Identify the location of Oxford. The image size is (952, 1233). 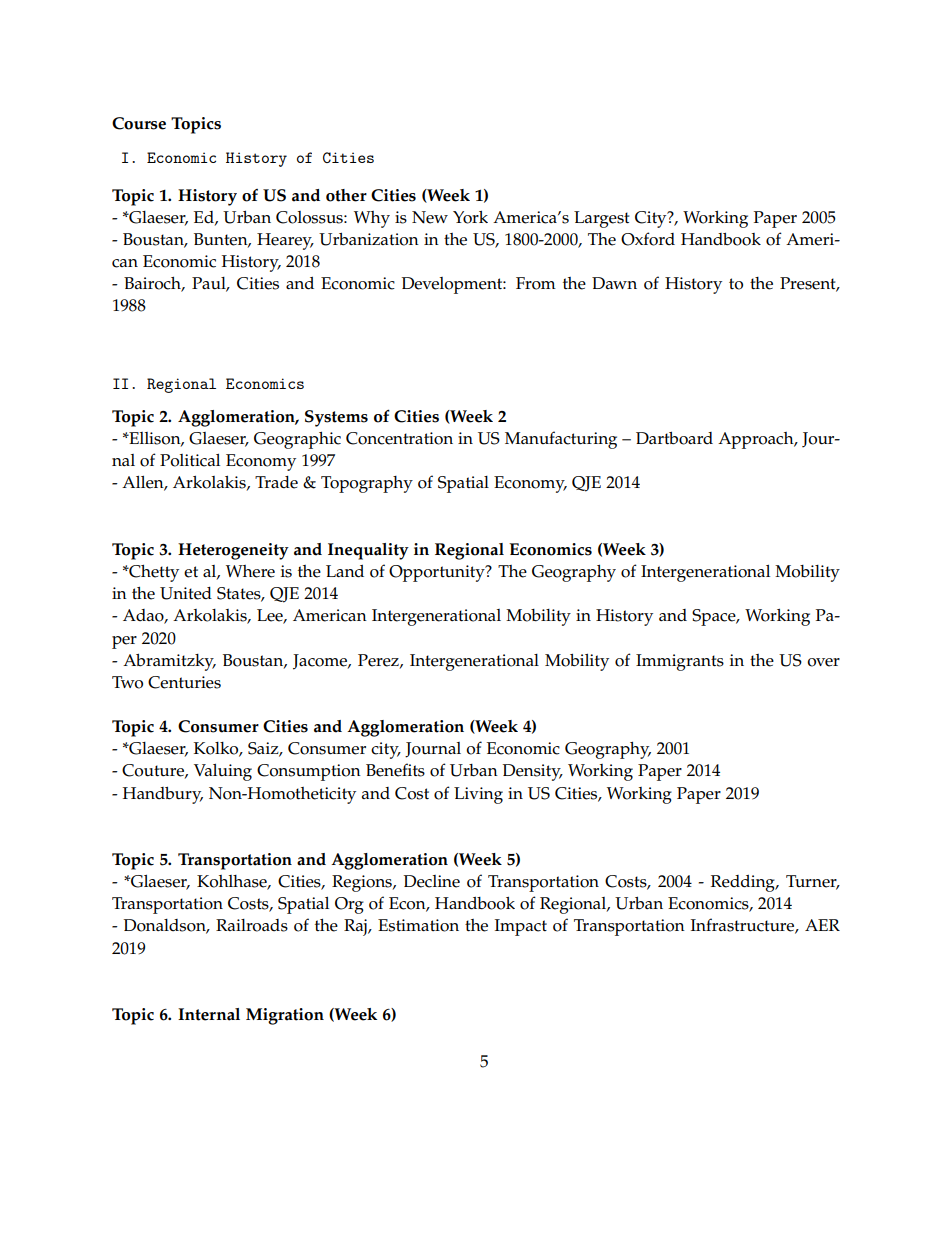
(648, 239).
